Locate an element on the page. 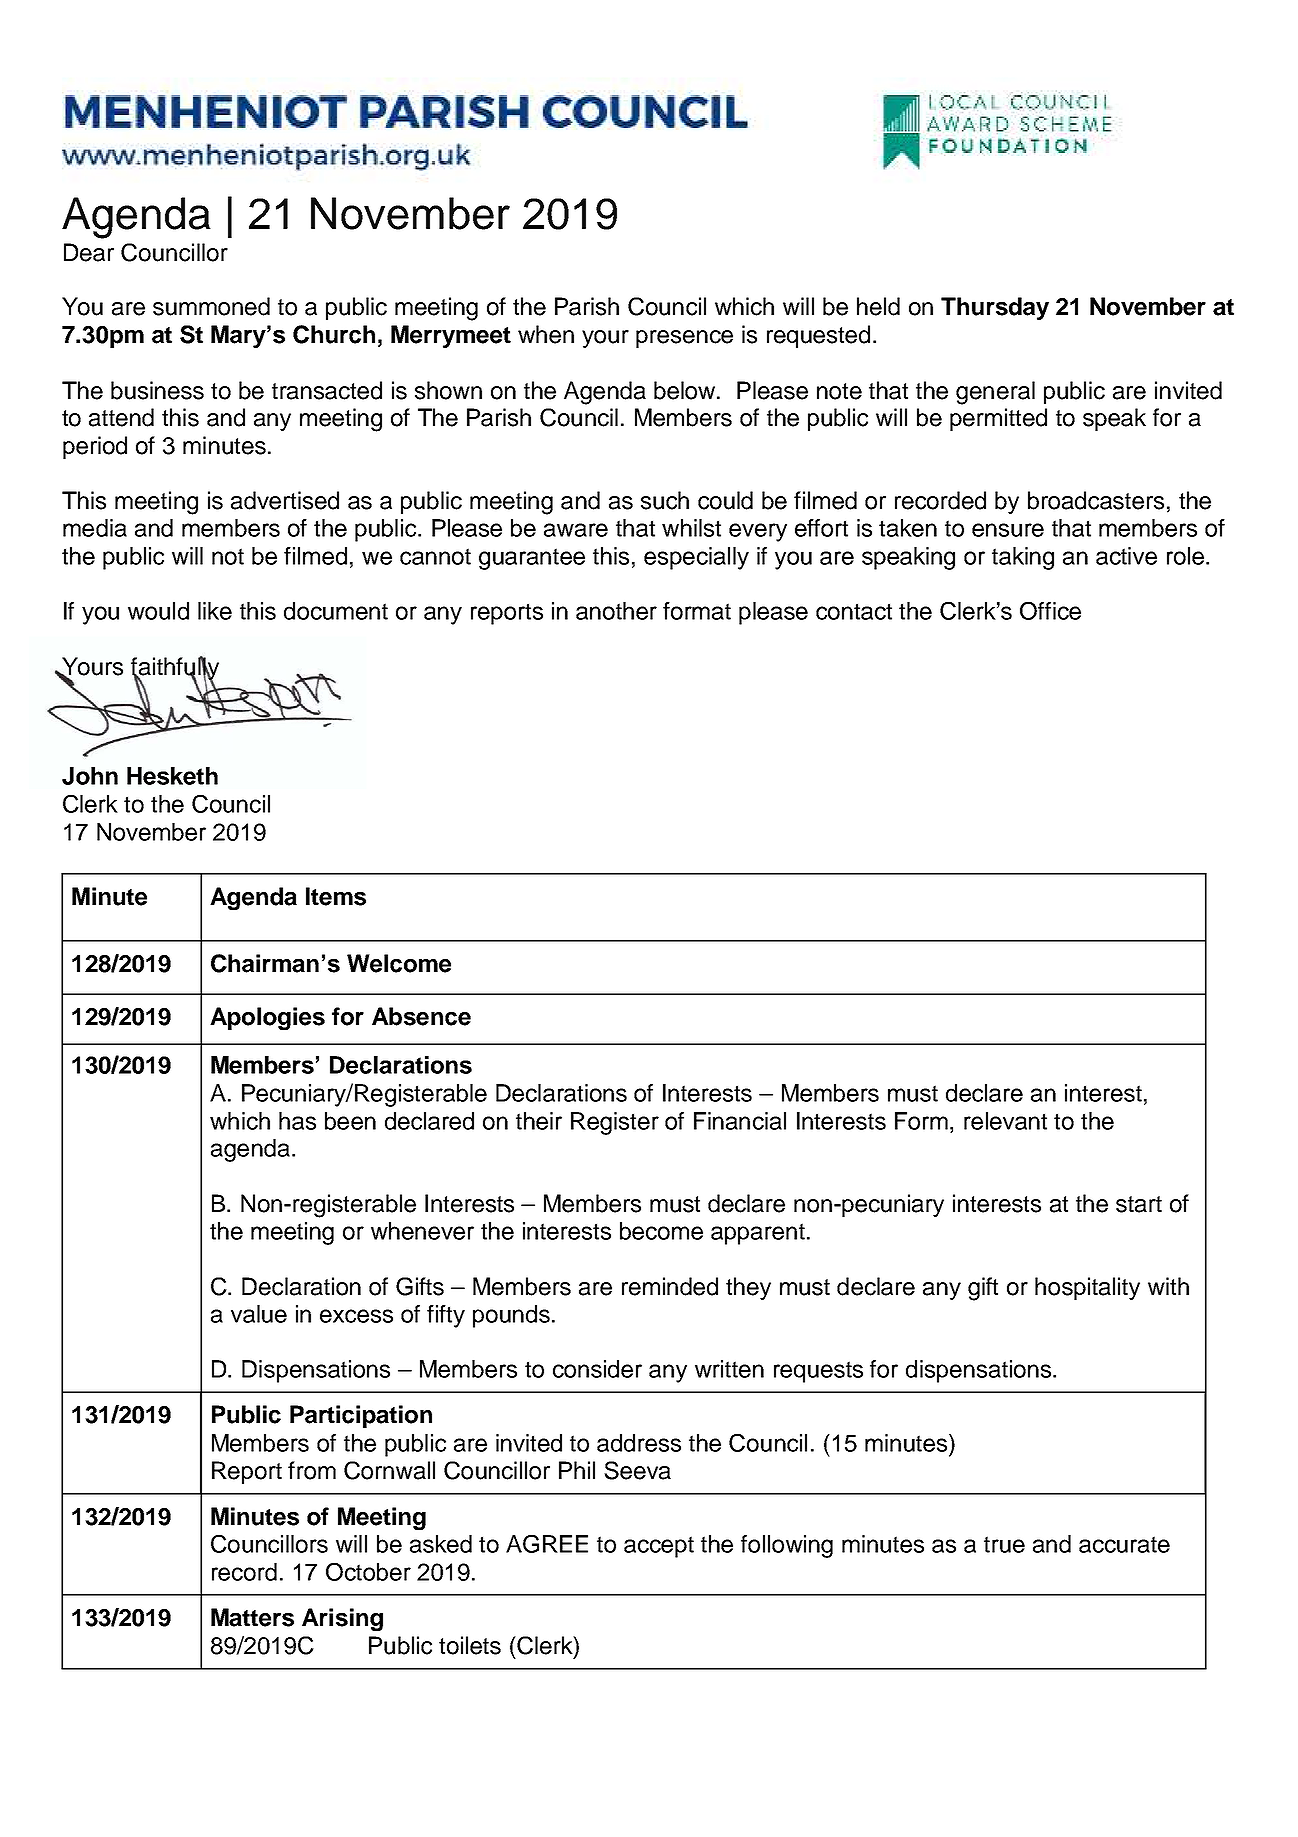 The height and width of the image is (1837, 1298). Welcome is located at coordinates (399, 963).
